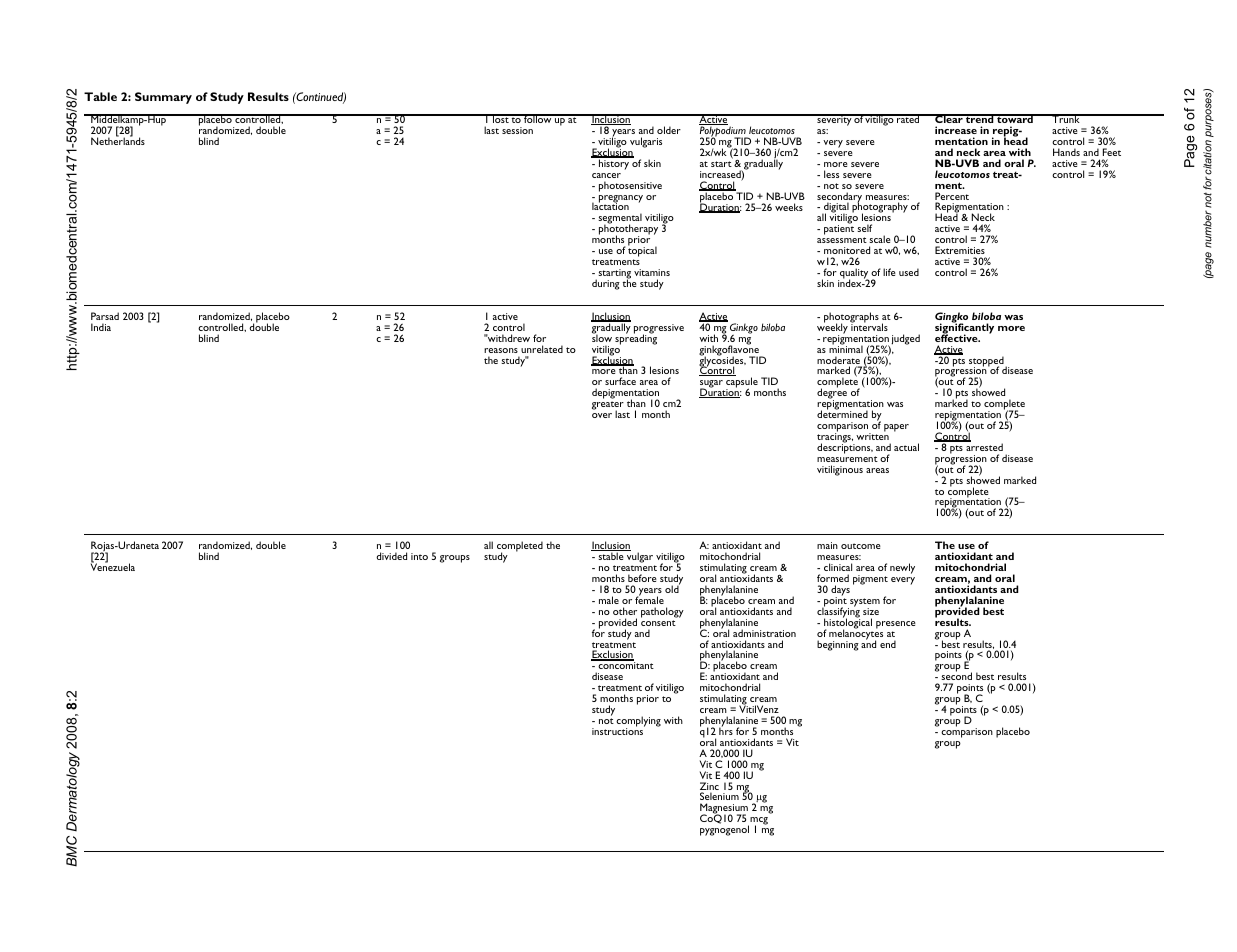  I want to click on actual, so click(906, 447).
